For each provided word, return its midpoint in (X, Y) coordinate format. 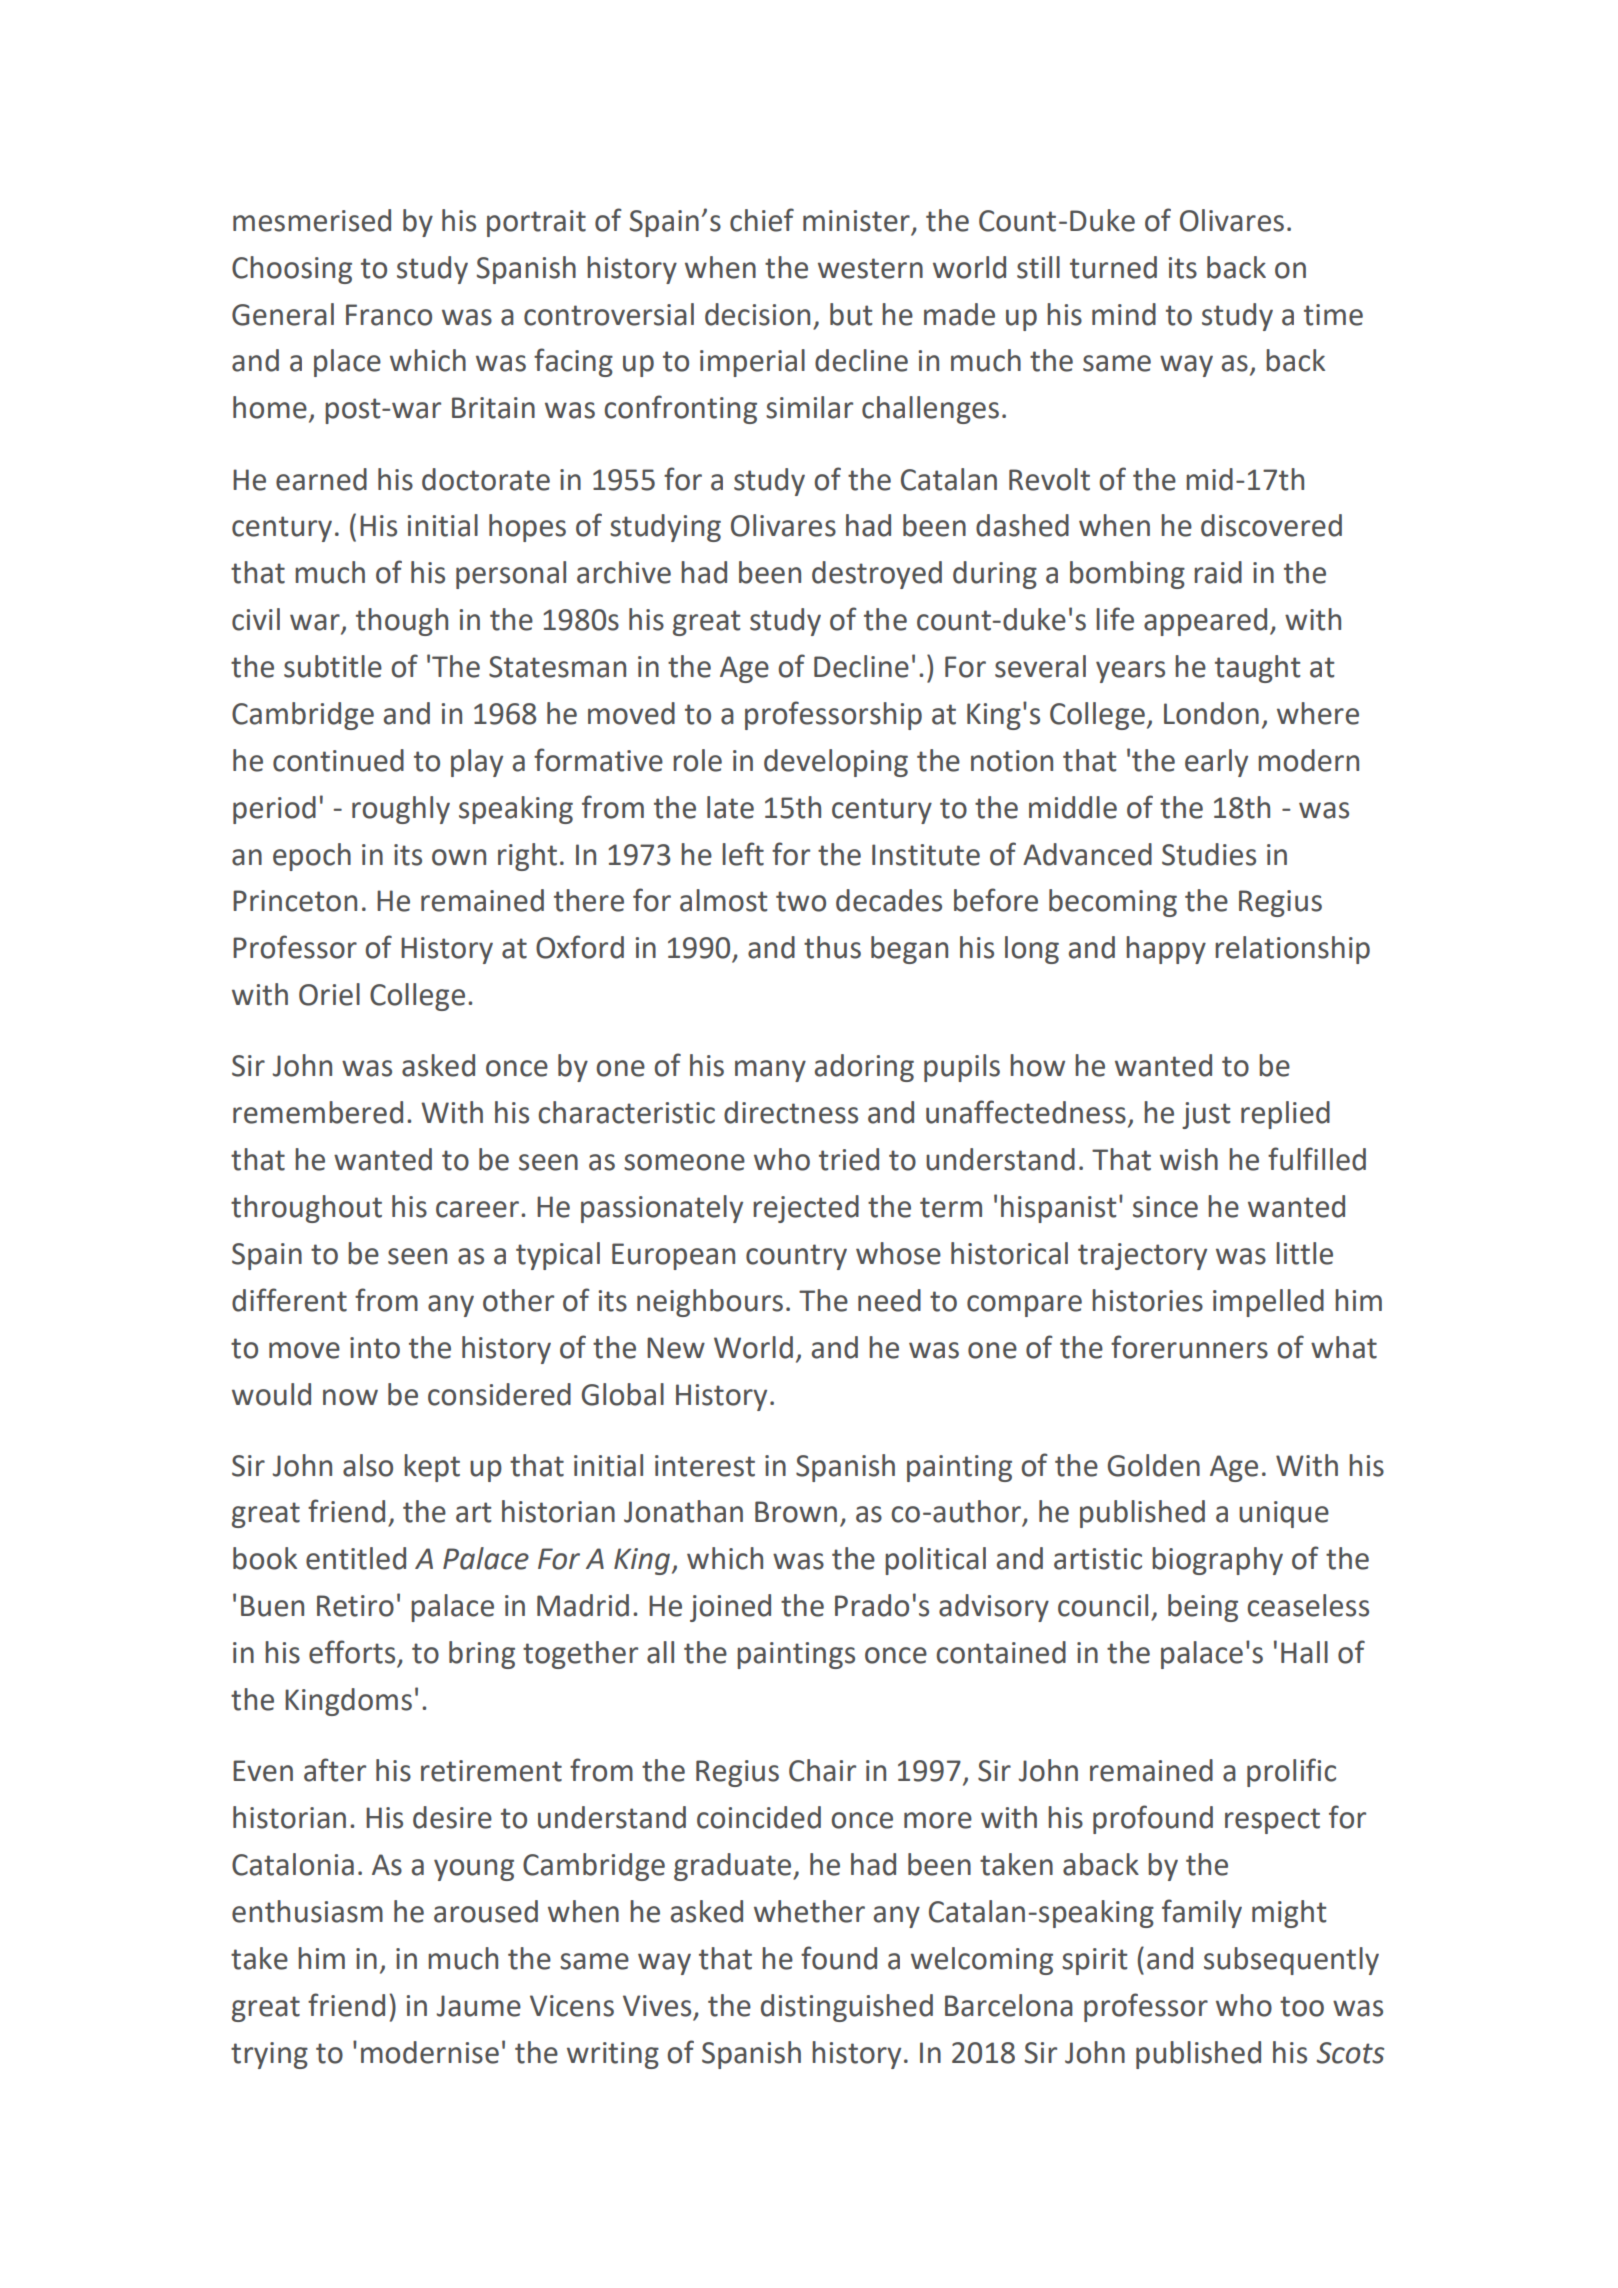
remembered (318, 1112)
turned (1113, 267)
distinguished (847, 2008)
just (1206, 1115)
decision (757, 314)
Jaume (478, 2006)
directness (791, 1112)
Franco (389, 315)
